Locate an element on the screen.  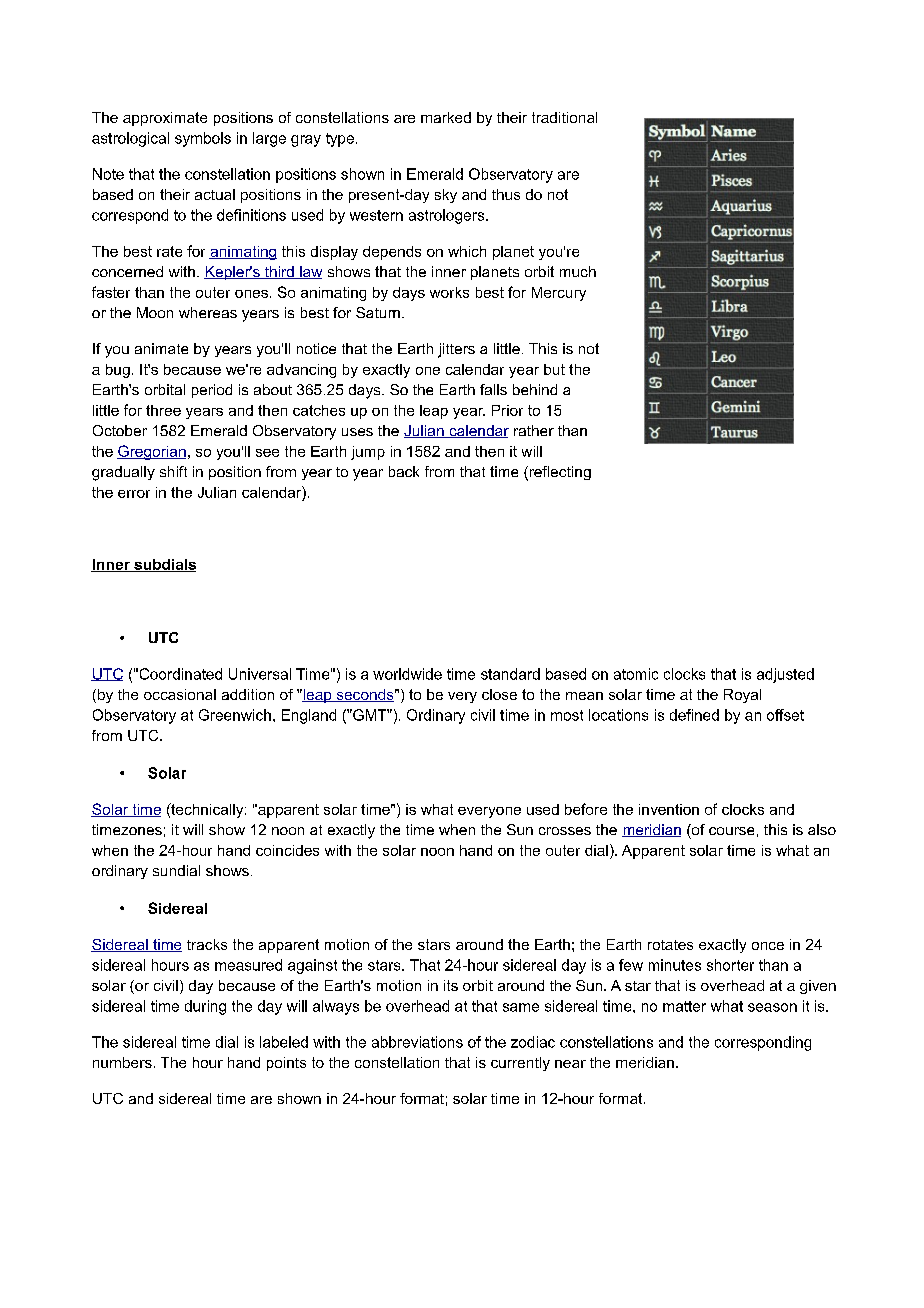
during is located at coordinates (205, 1007).
